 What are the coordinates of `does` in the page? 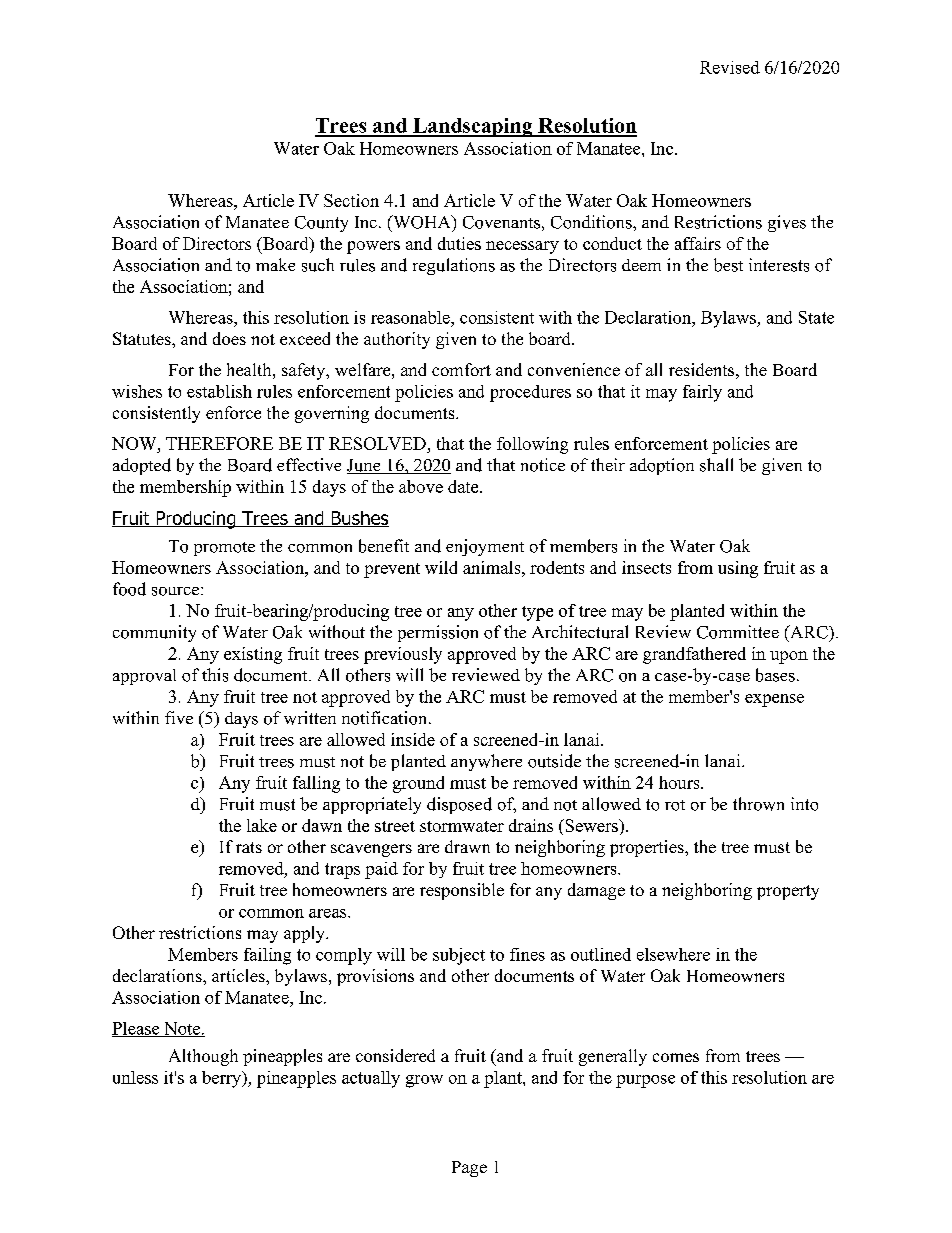 It's located at (229, 338).
